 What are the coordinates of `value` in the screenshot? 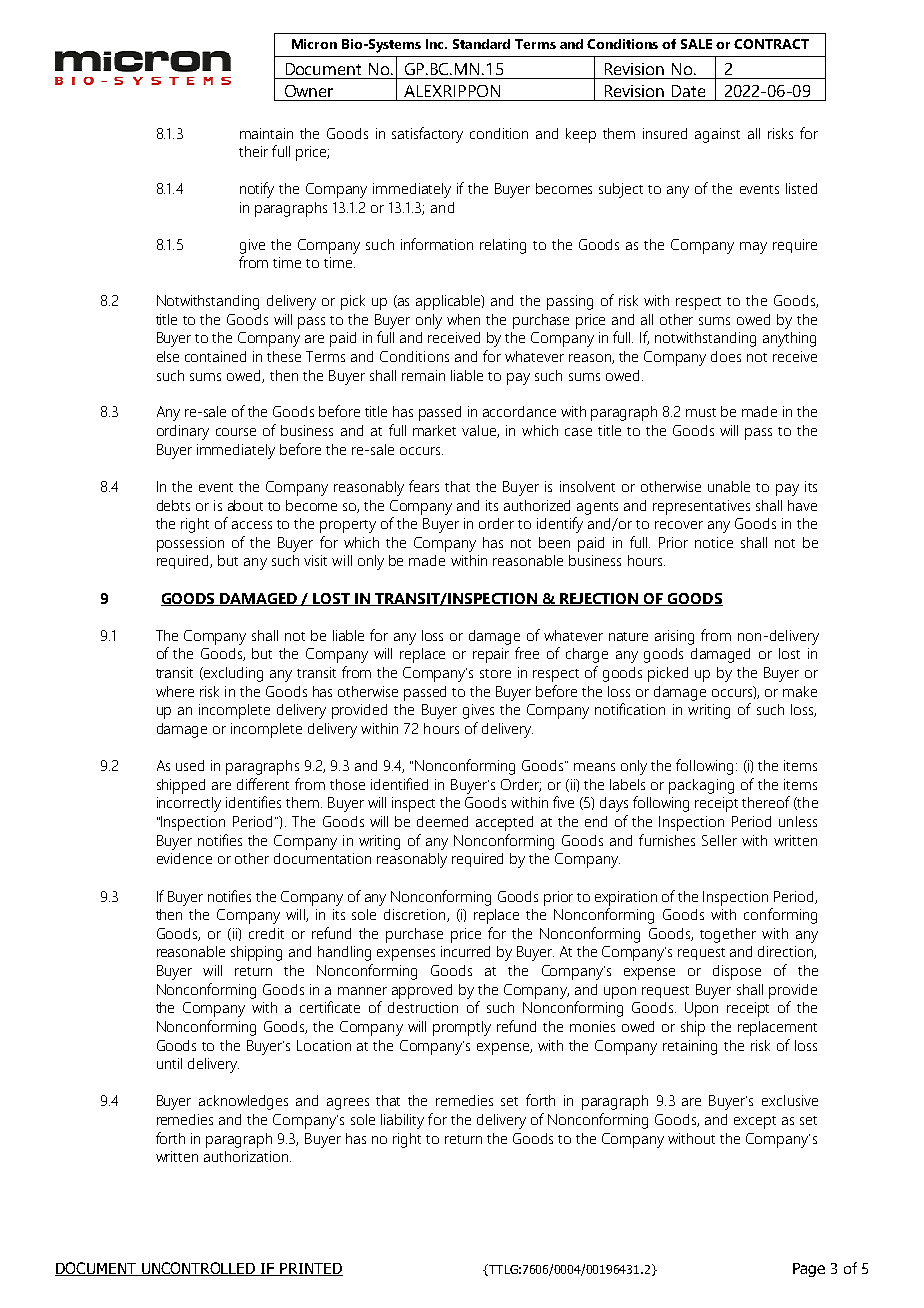 It's located at (480, 431).
